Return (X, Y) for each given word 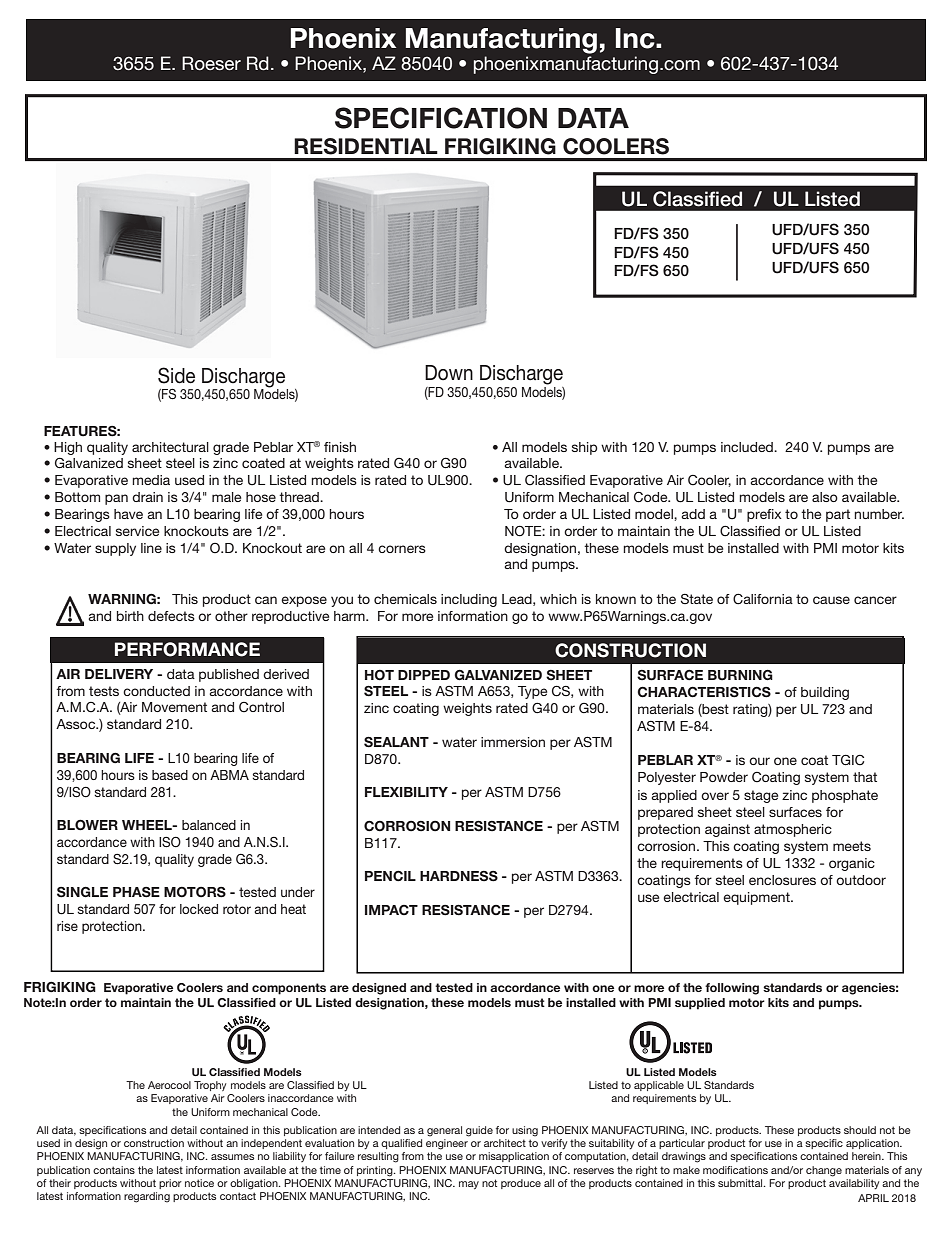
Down (449, 373)
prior (170, 1184)
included (748, 447)
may (469, 1185)
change (824, 1171)
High (68, 448)
